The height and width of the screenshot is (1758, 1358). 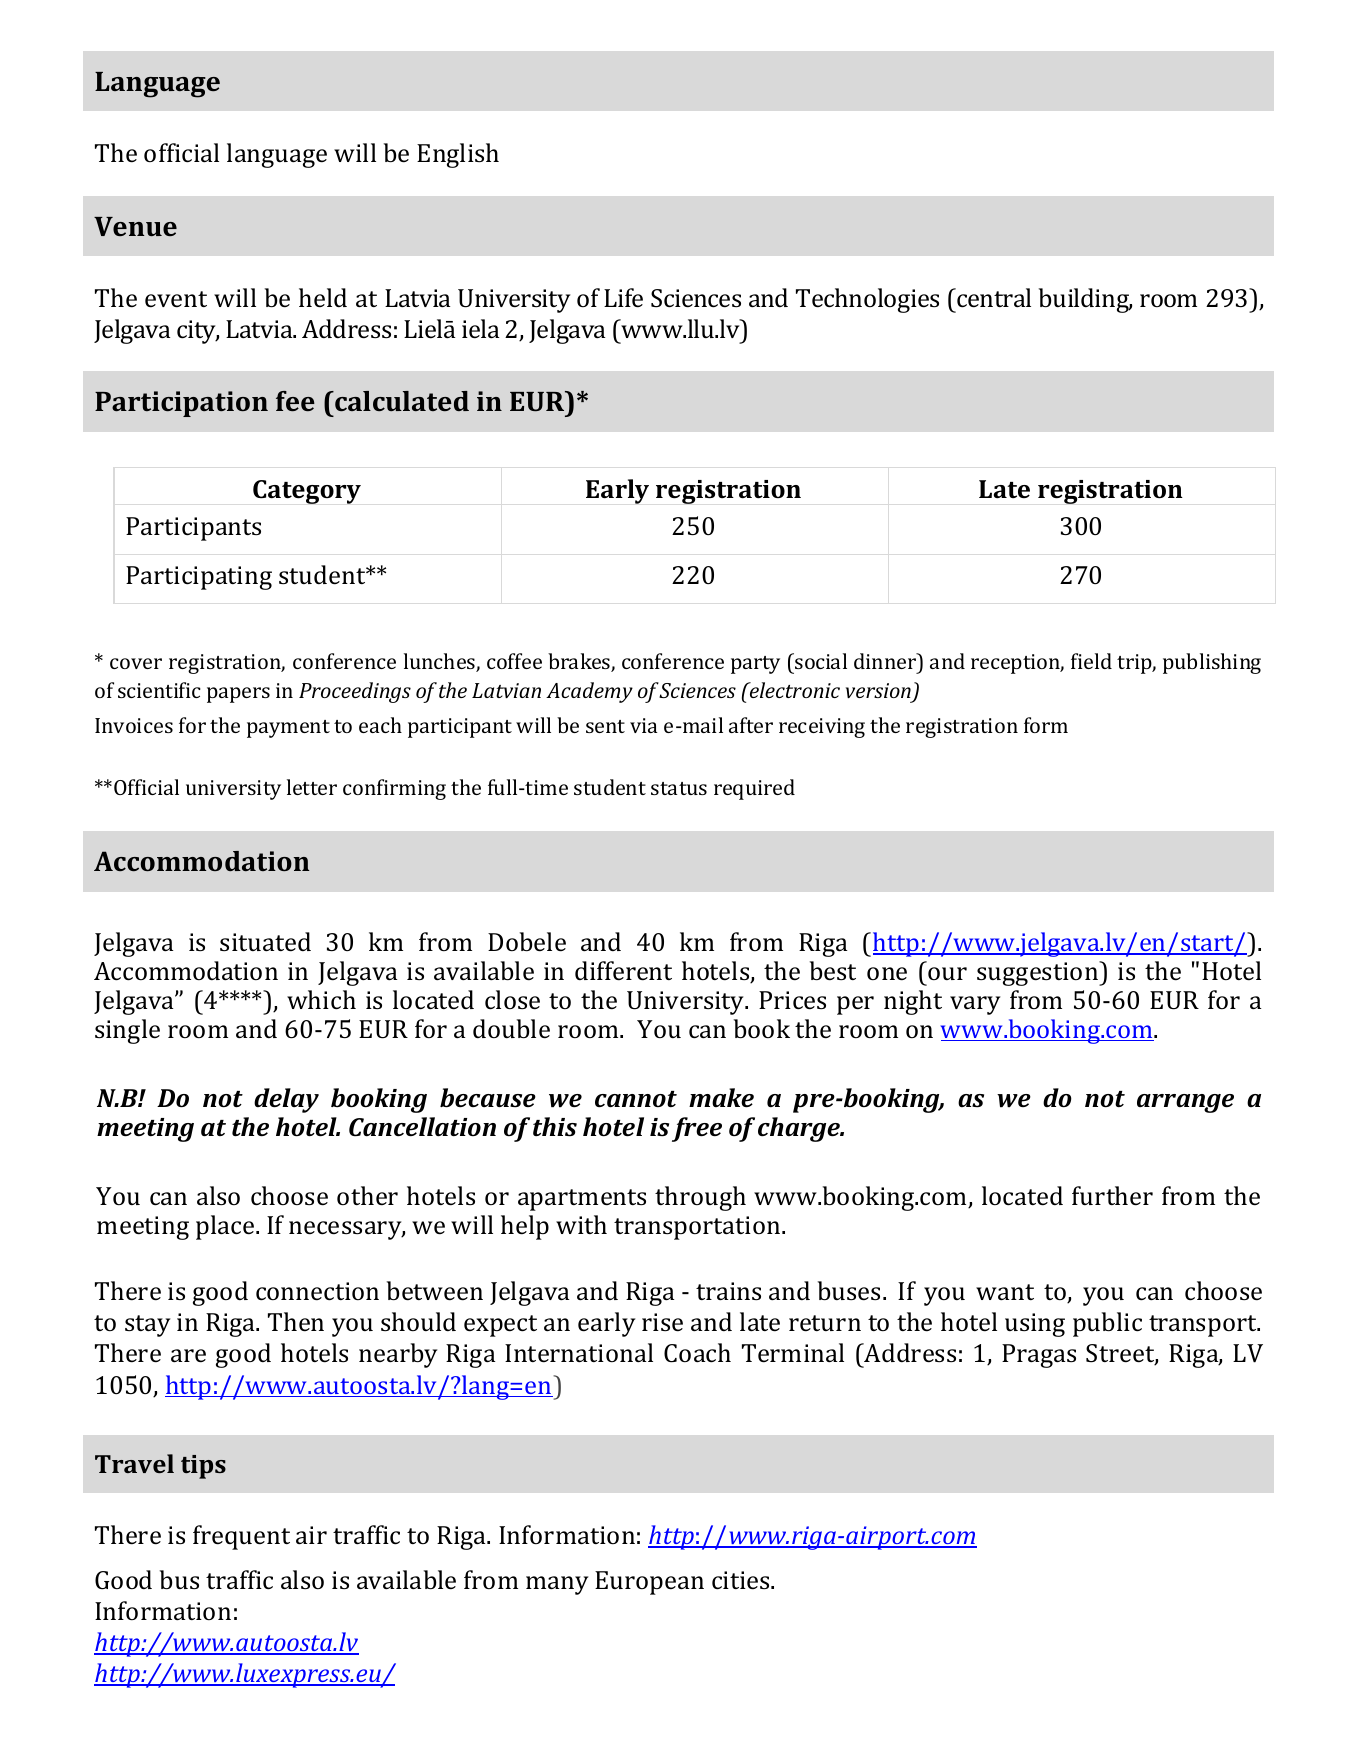 What do you see at coordinates (649, 1583) in the screenshot?
I see `European` at bounding box center [649, 1583].
